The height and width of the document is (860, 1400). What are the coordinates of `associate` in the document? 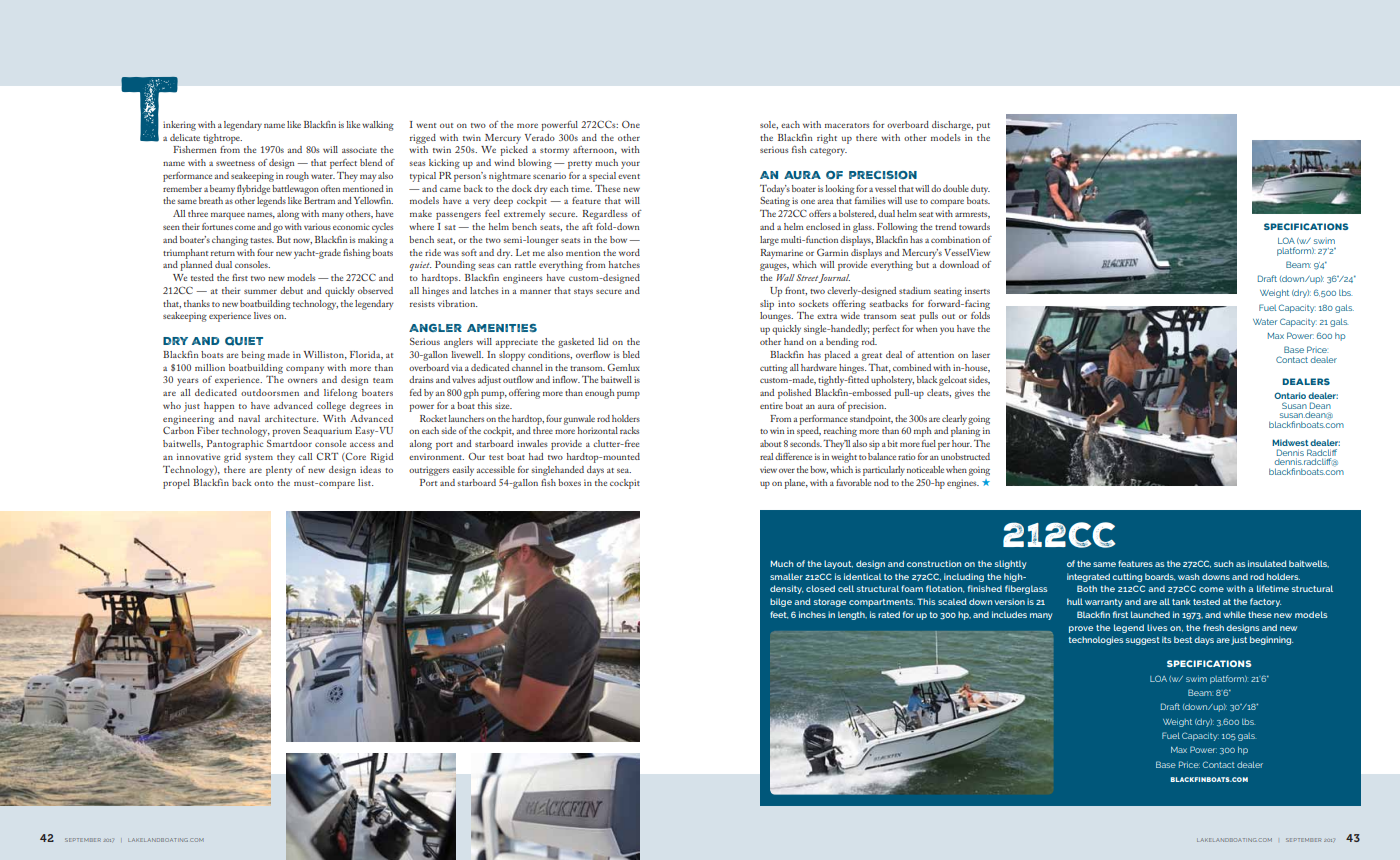 It's located at (359, 149).
